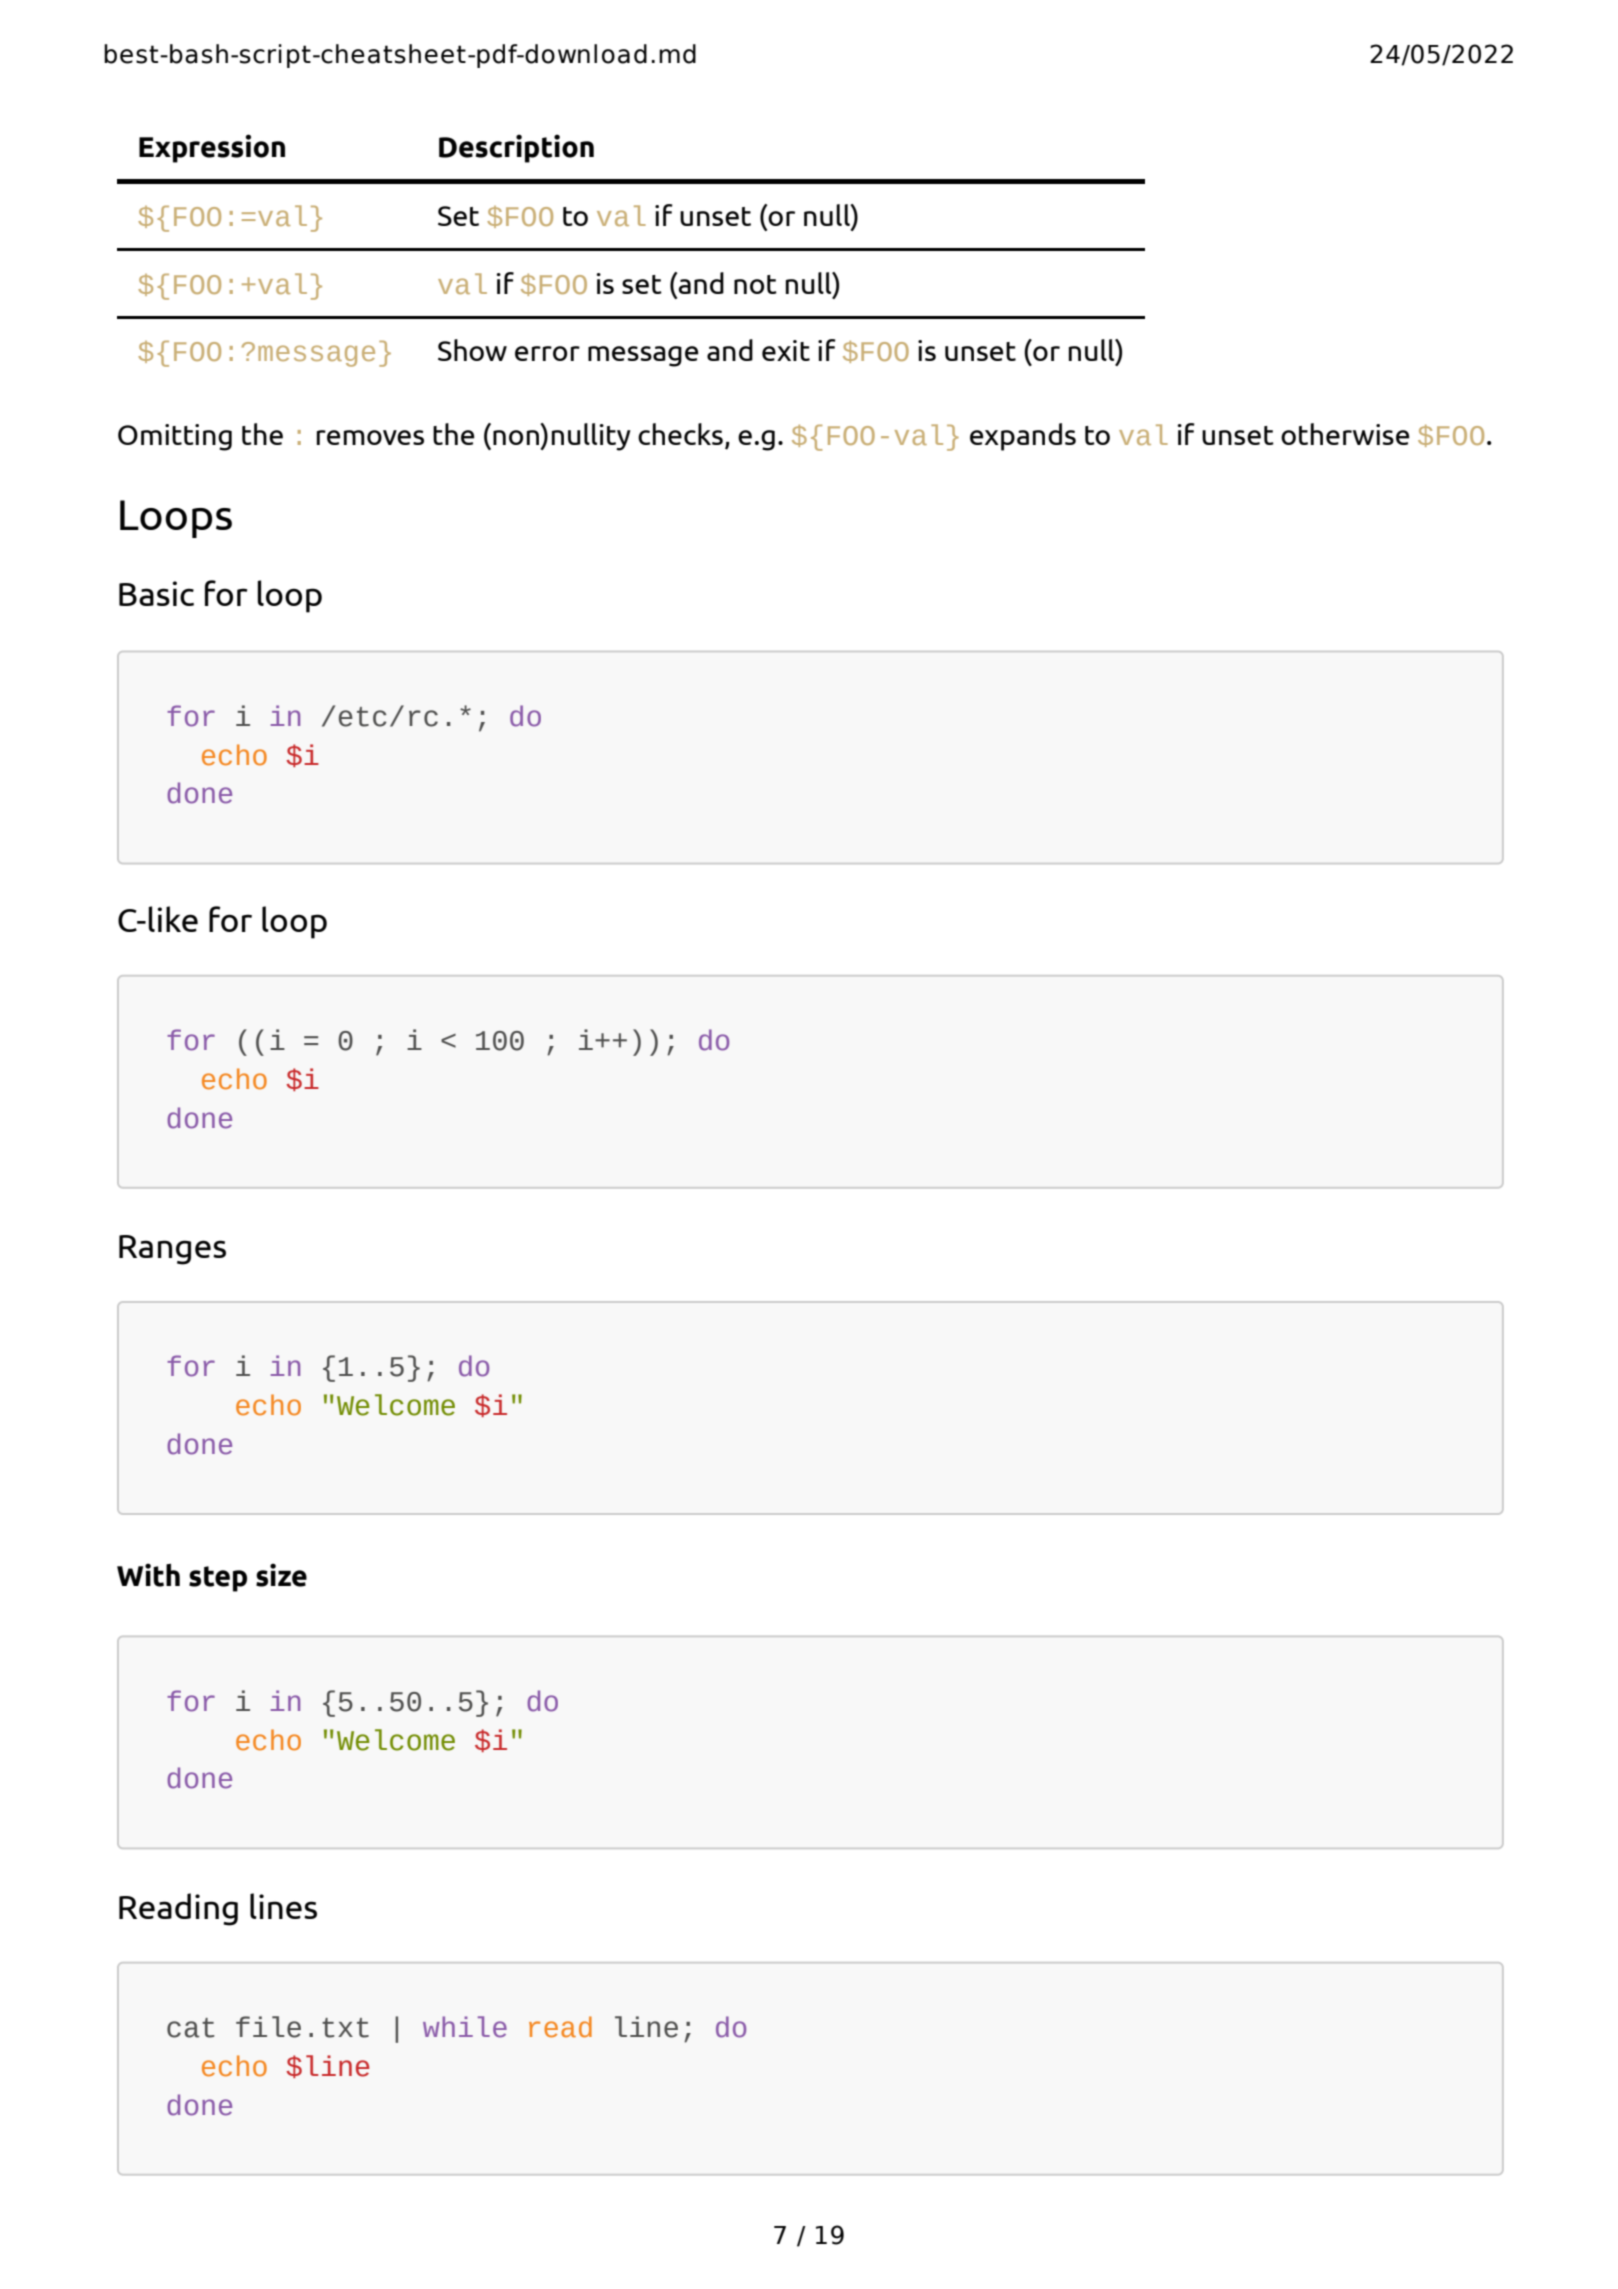 This screenshot has height=2289, width=1618. Describe the element at coordinates (755, 284) in the screenshot. I see `not` at that location.
